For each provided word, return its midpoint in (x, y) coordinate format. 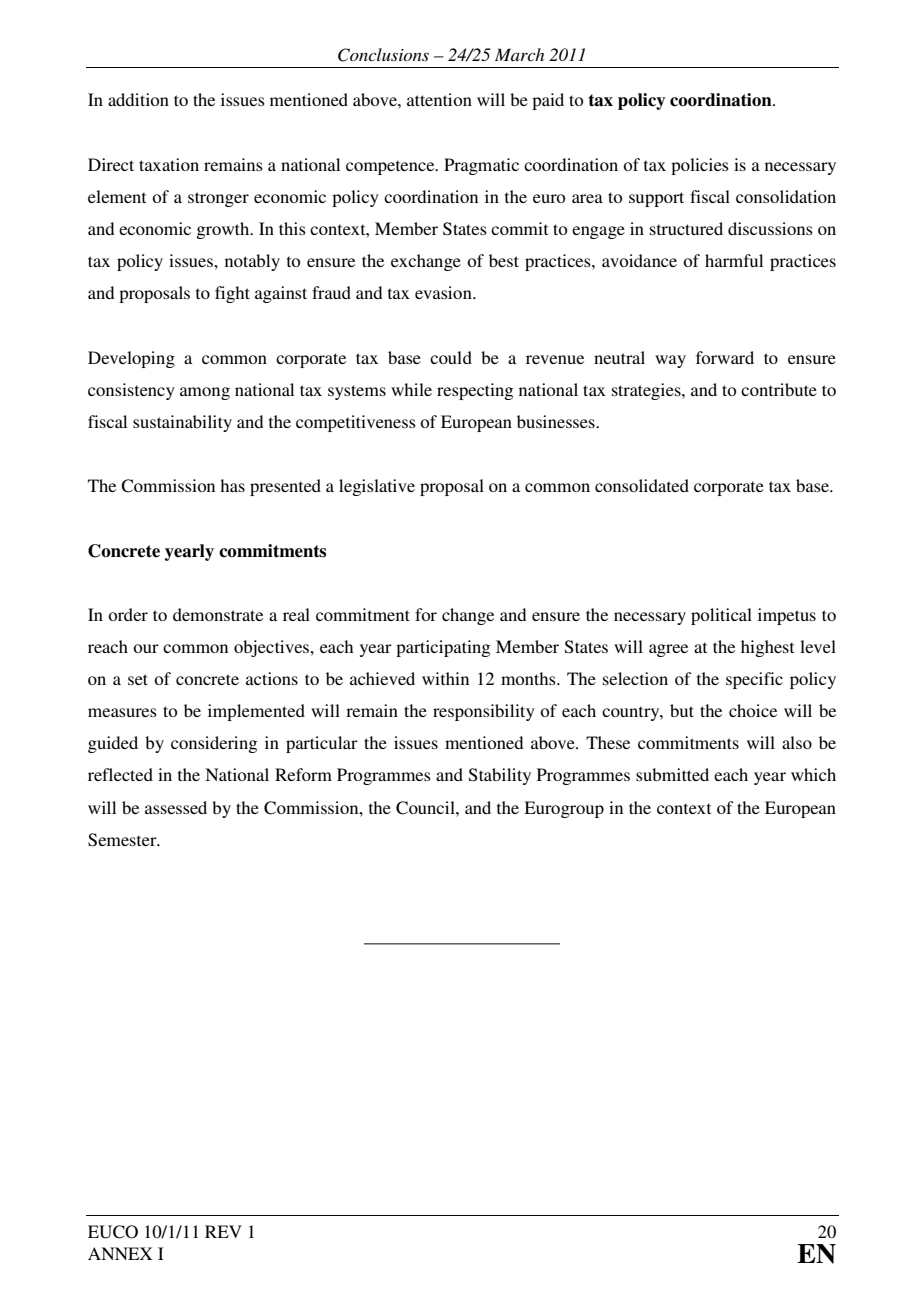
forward (725, 357)
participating (443, 648)
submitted (672, 774)
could (451, 357)
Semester (123, 840)
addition (138, 99)
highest (767, 648)
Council (426, 808)
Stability (500, 776)
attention (439, 99)
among (205, 393)
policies (700, 166)
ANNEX (120, 1253)
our (146, 648)
